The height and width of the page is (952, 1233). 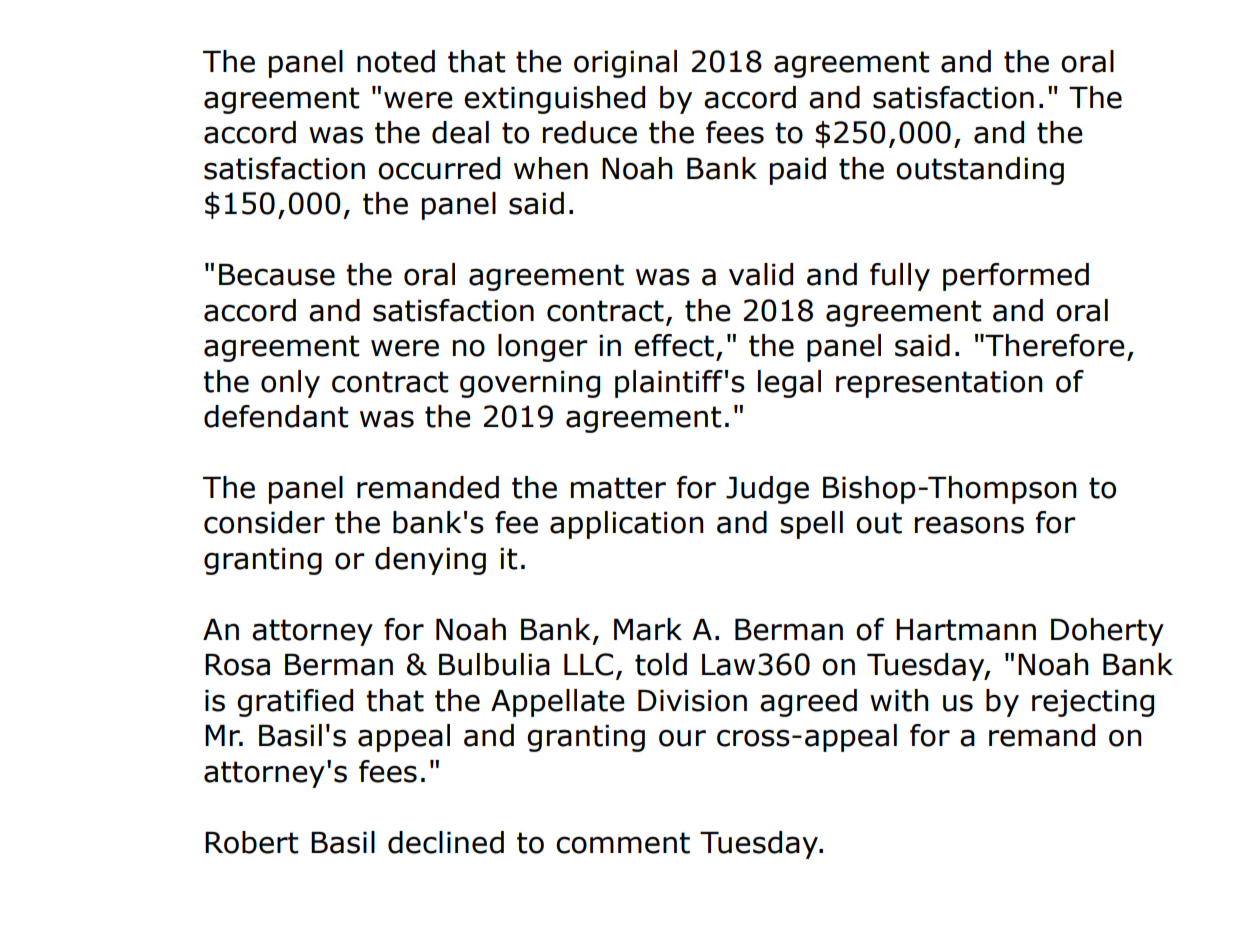 I want to click on outstanding, so click(x=980, y=171).
